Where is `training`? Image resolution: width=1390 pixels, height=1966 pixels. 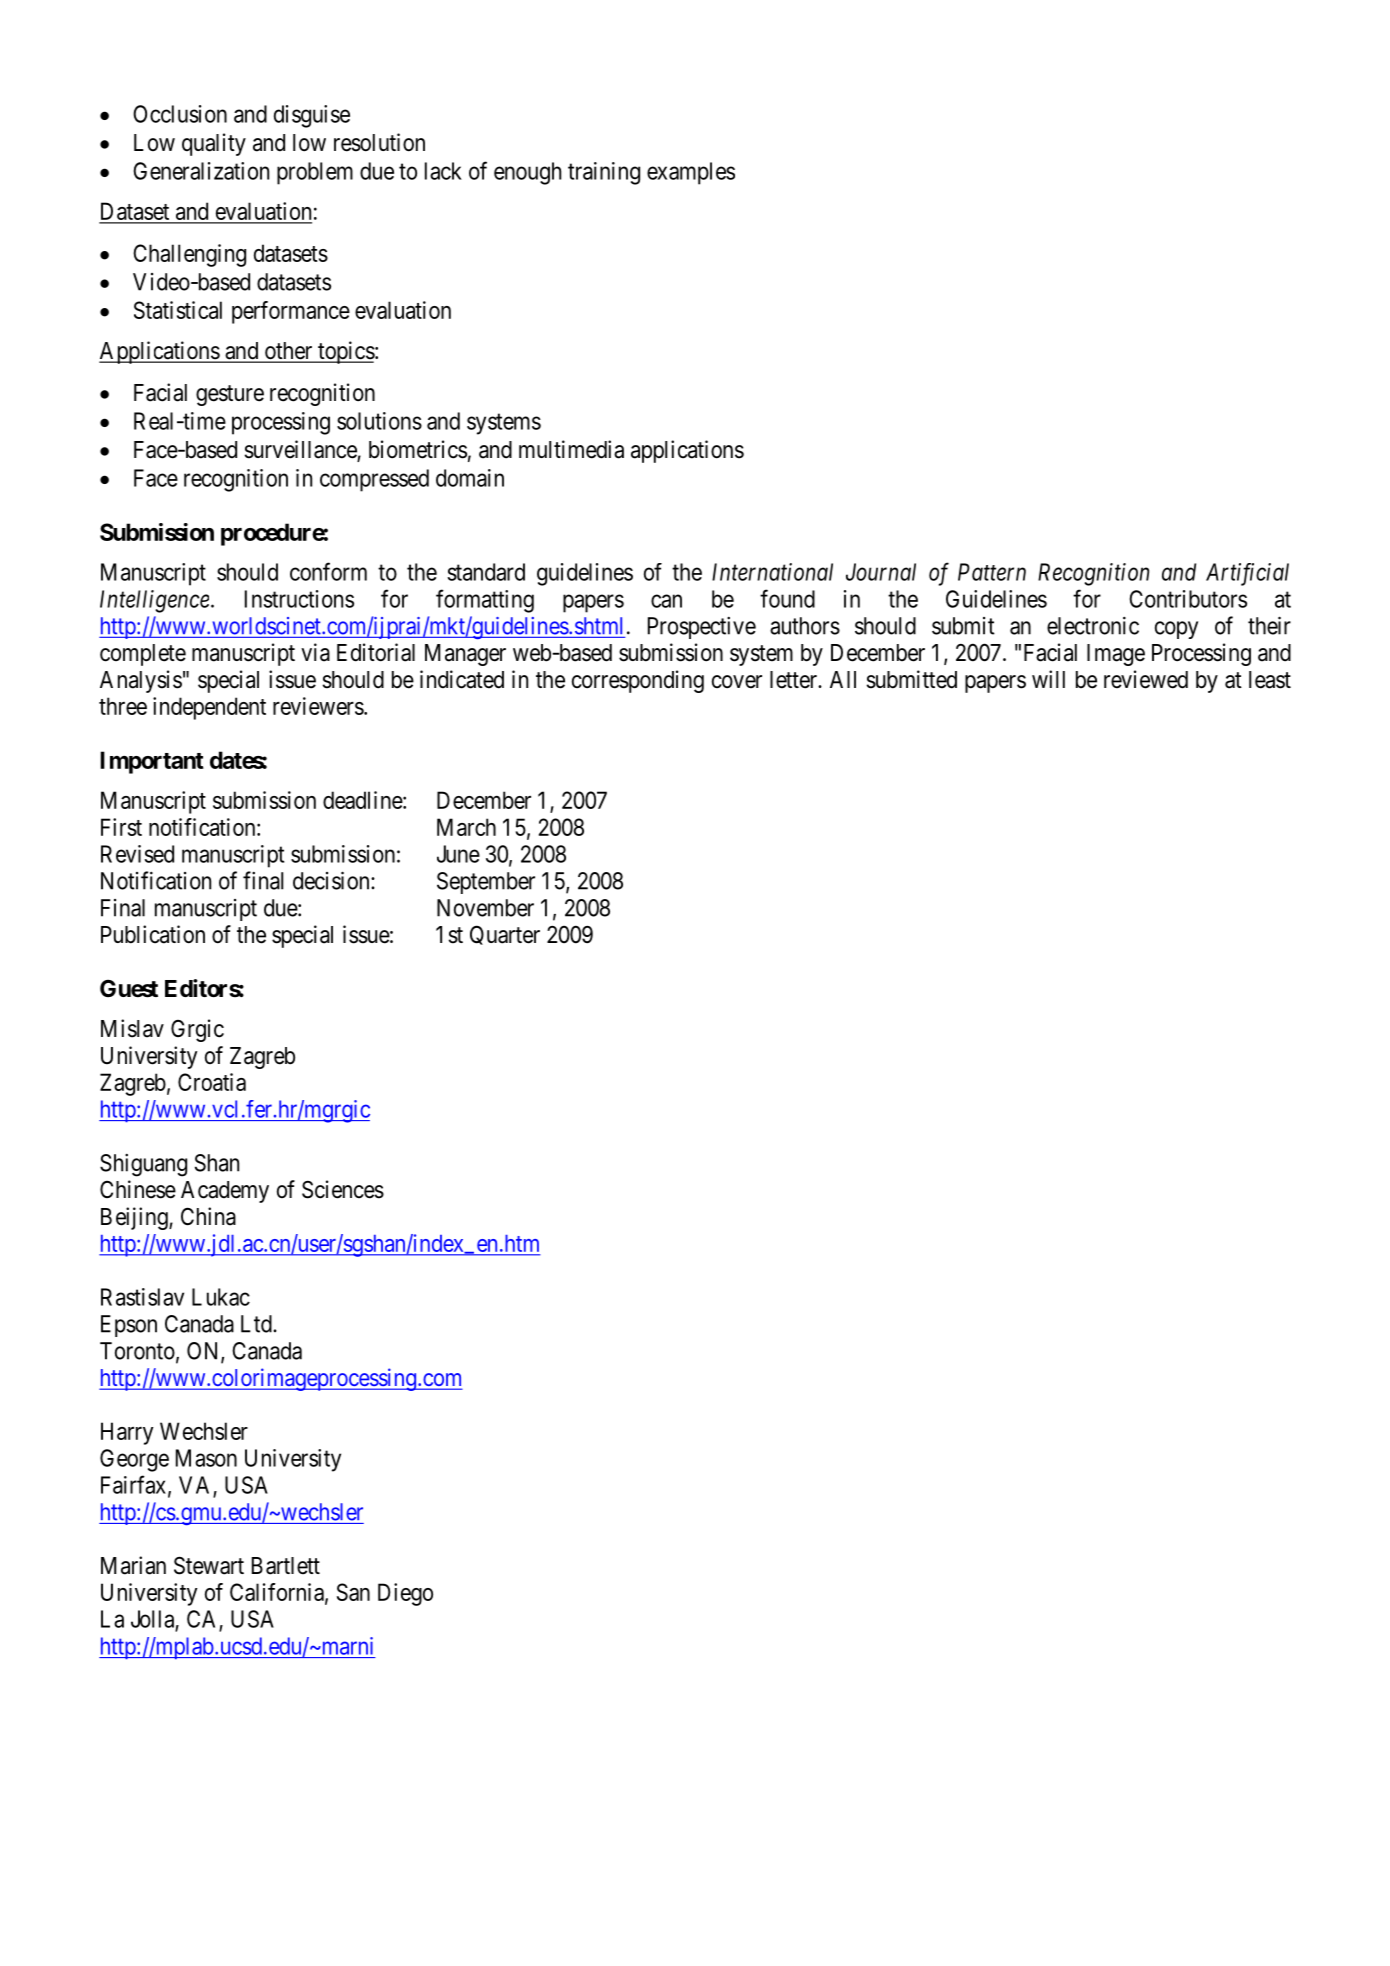 training is located at coordinates (604, 173).
